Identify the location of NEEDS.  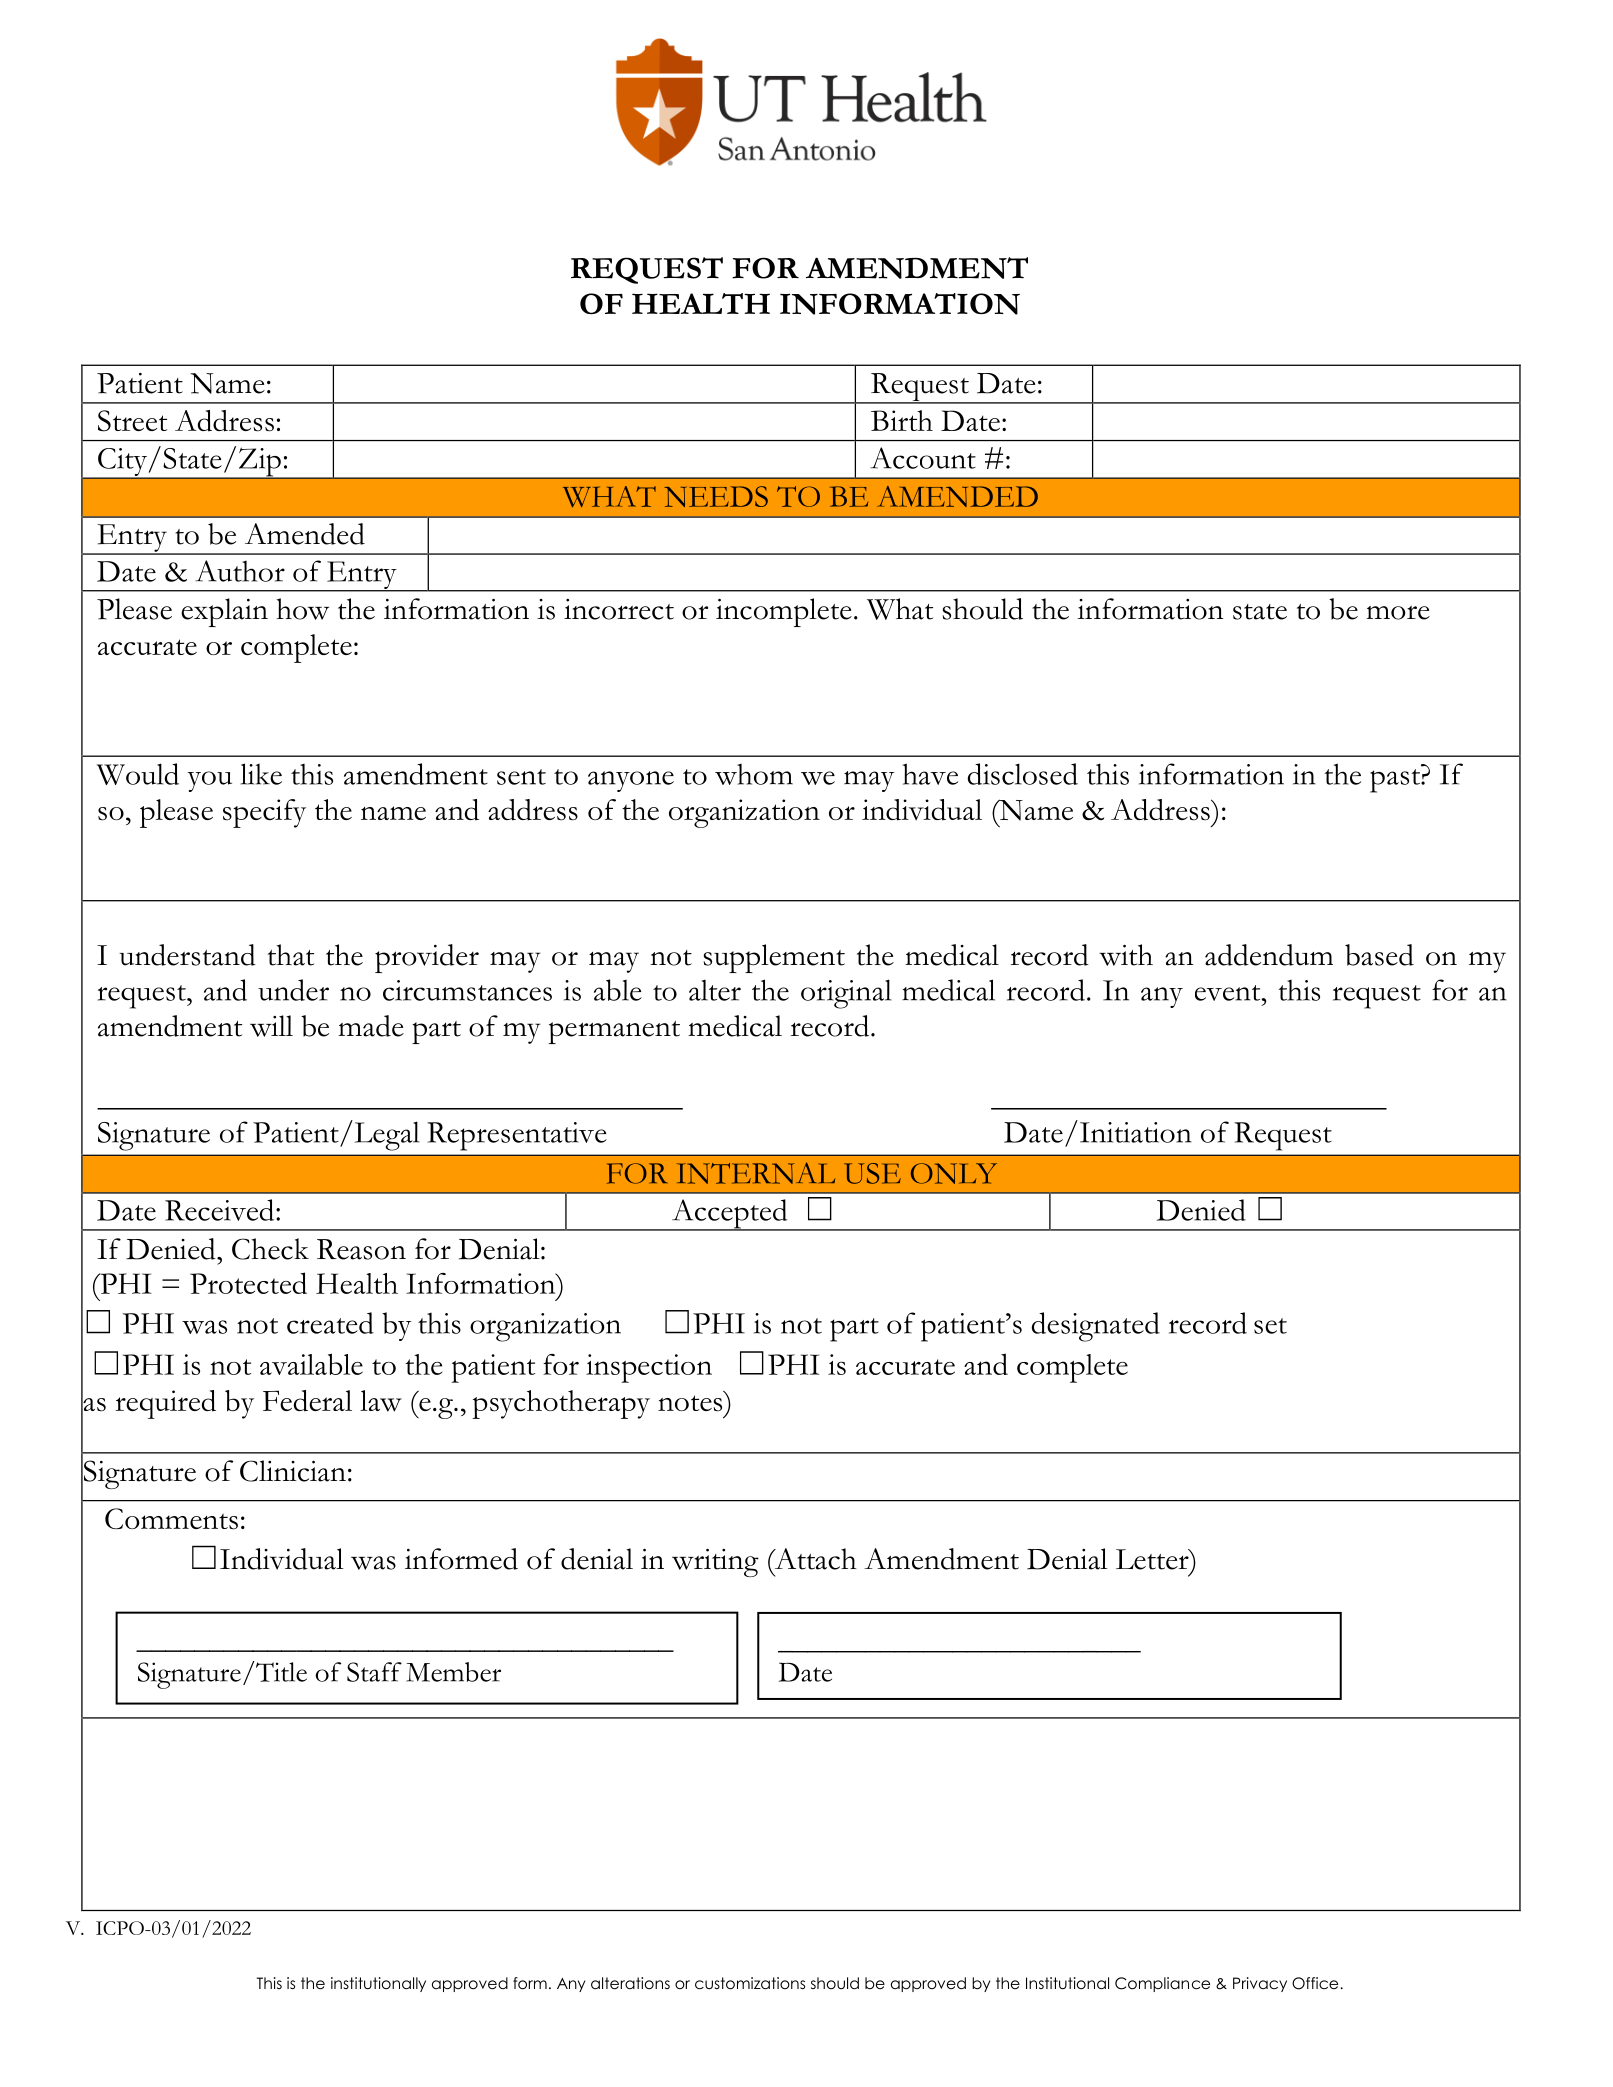
(716, 496).
